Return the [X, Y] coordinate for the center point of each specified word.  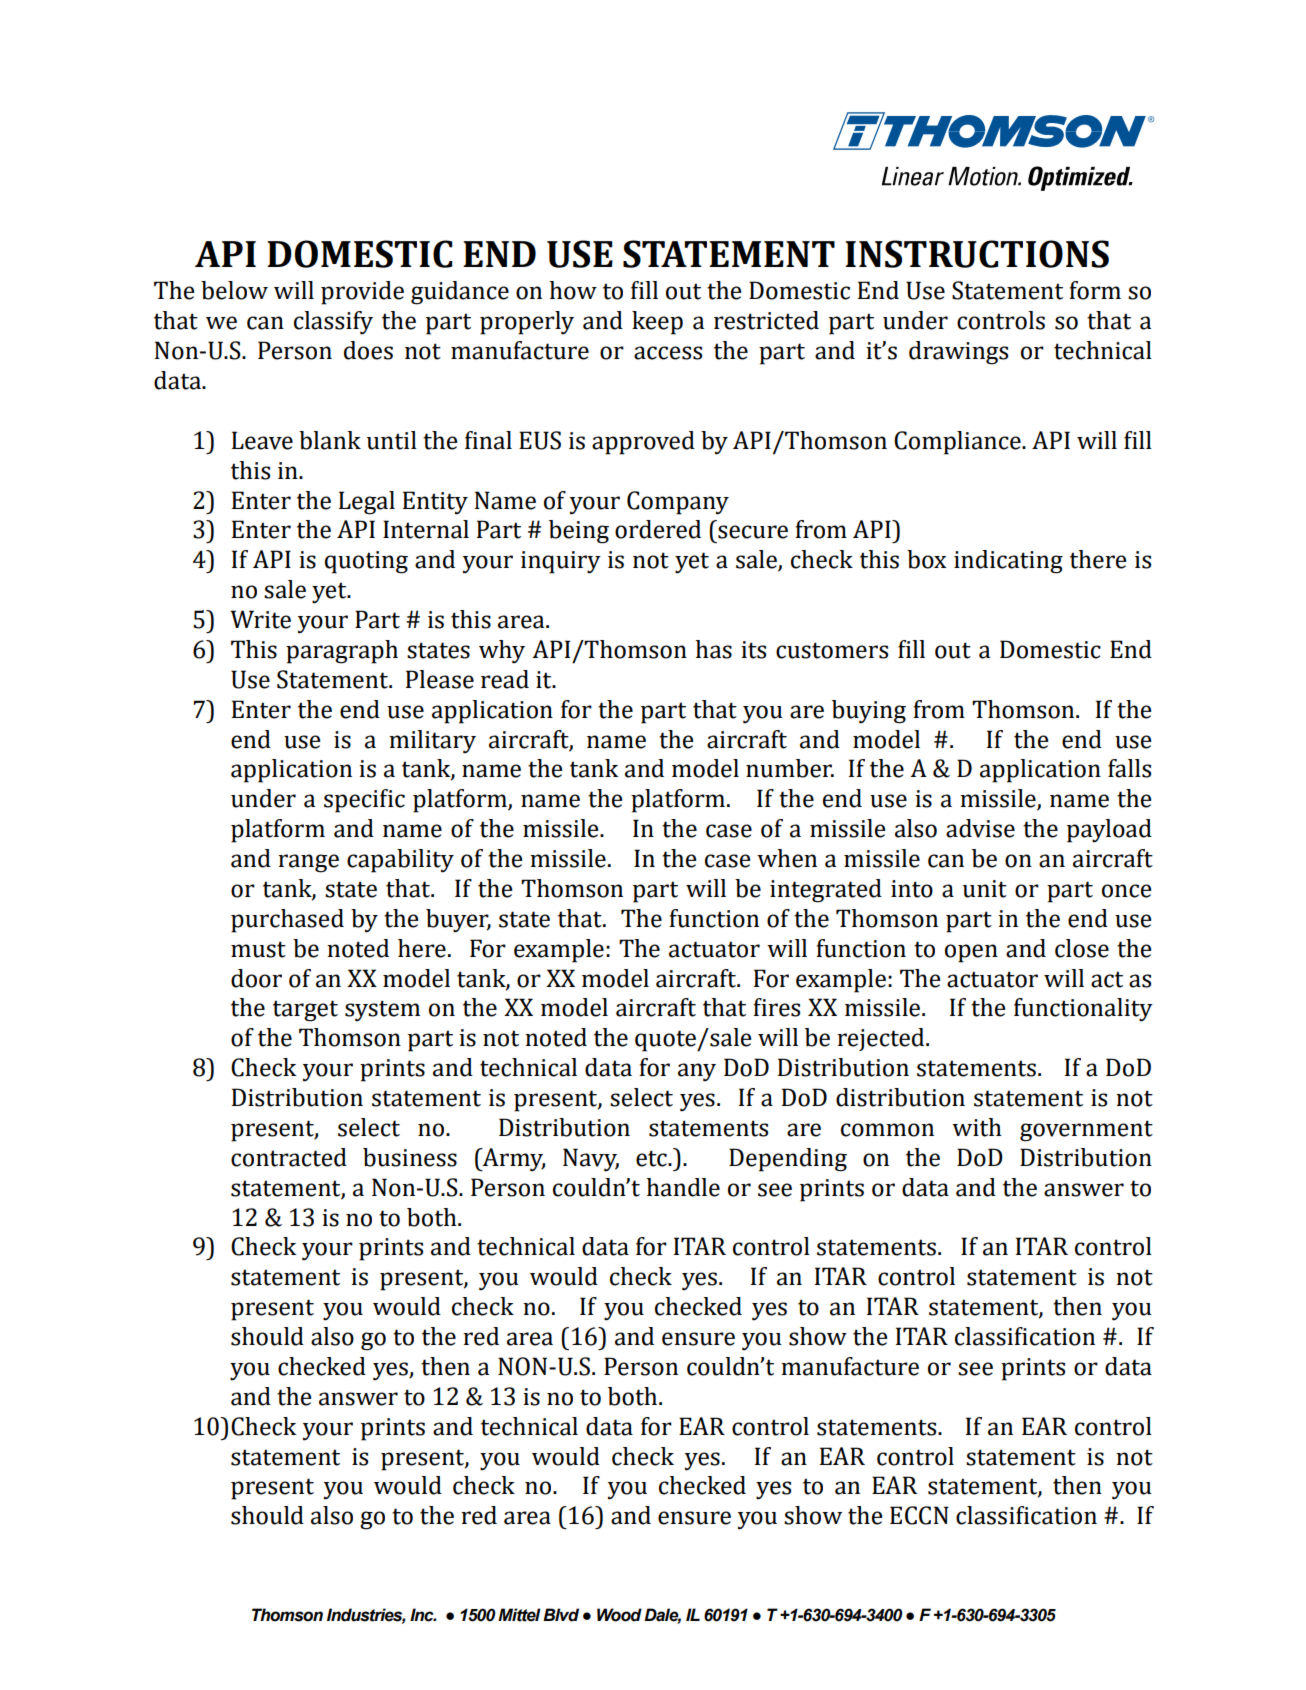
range [308, 863]
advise [980, 828]
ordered [658, 529]
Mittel [519, 1615]
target [305, 1011]
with [977, 1127]
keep [657, 323]
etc [652, 1158]
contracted [289, 1157]
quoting [366, 562]
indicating [1008, 562]
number [790, 768]
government [1086, 1131]
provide [362, 293]
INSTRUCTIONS [977, 254]
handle [683, 1187]
